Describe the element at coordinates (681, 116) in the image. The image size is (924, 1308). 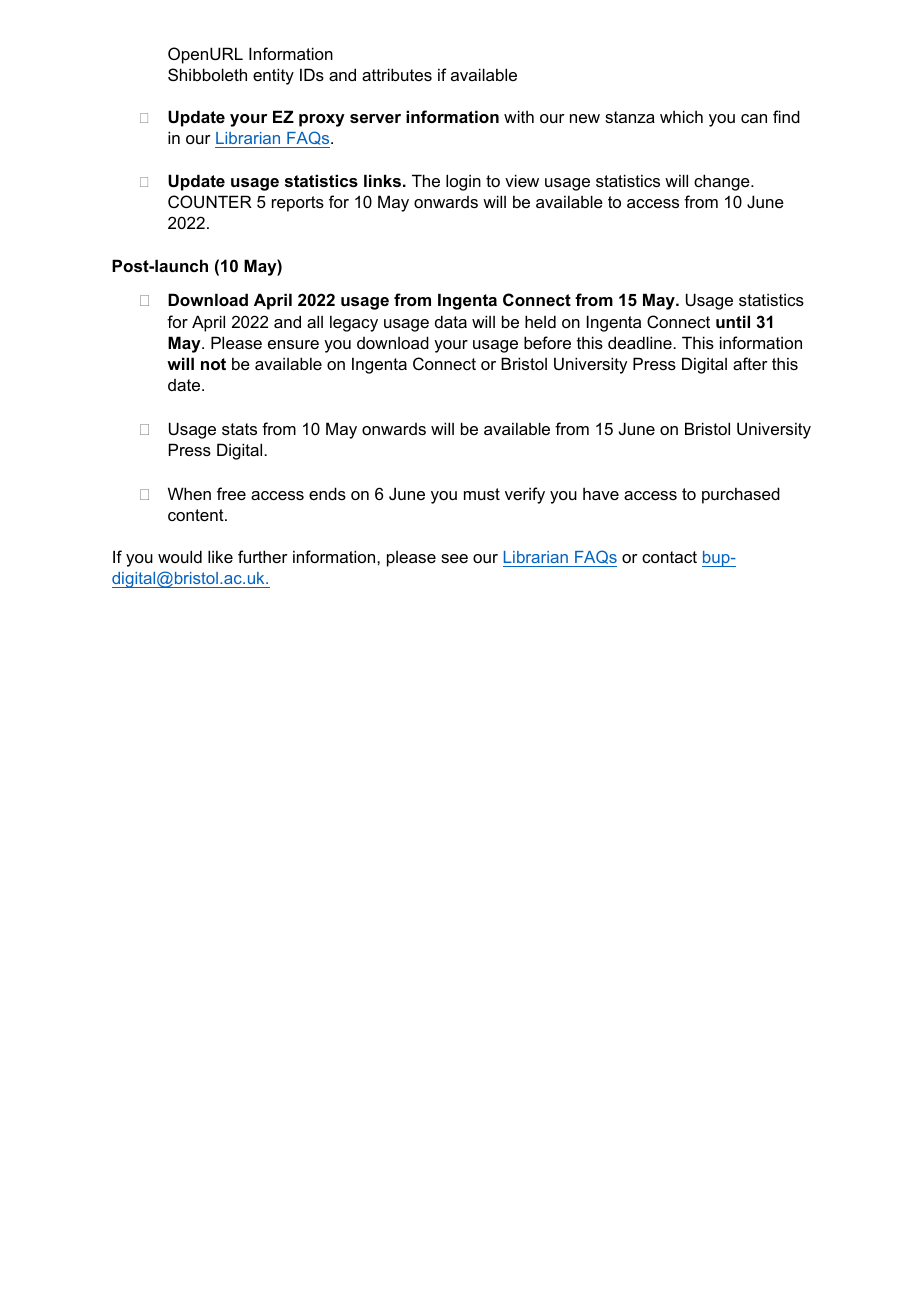
I see `which` at that location.
